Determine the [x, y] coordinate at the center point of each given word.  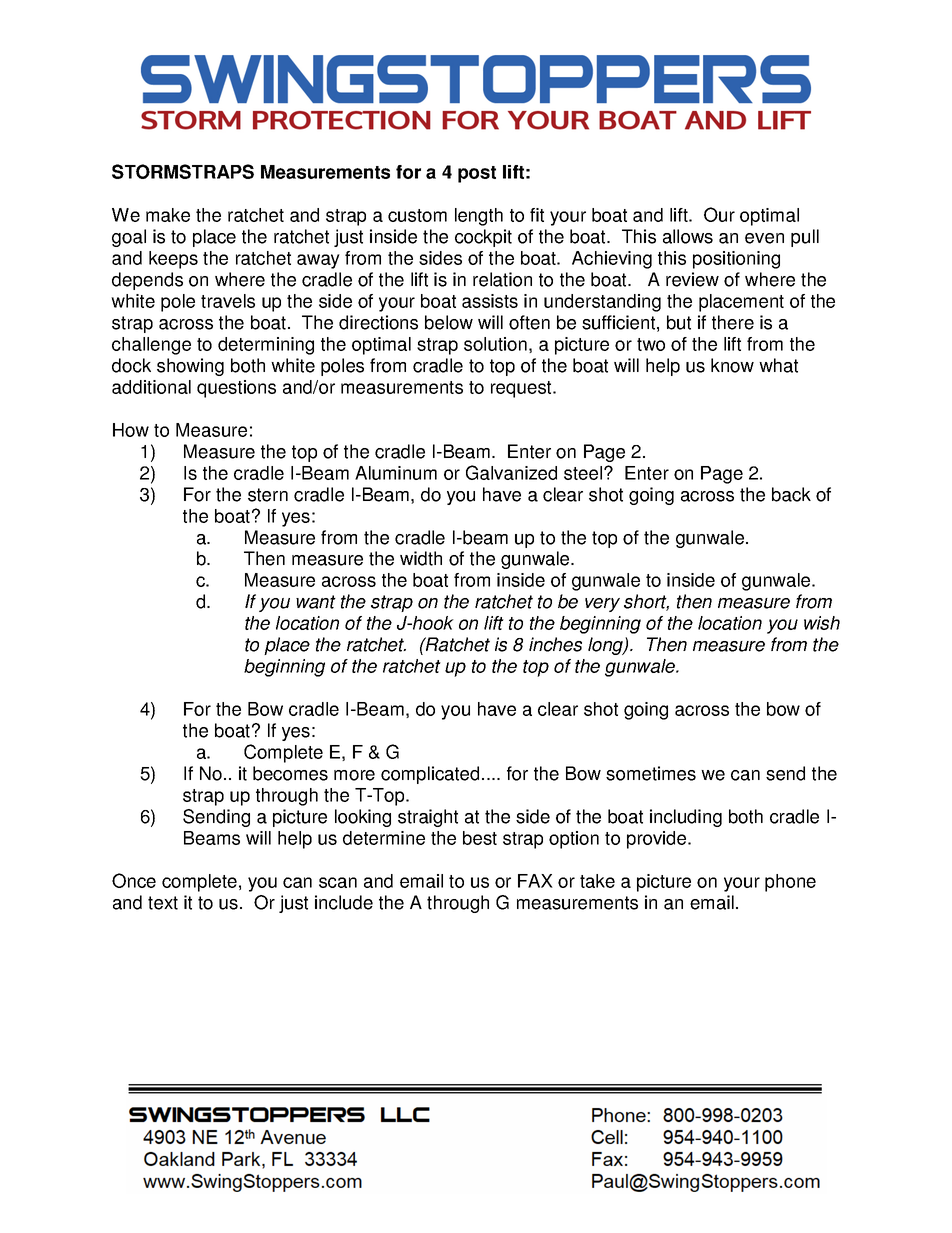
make [168, 215]
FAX [535, 881]
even [764, 238]
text [163, 903]
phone [790, 883]
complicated [430, 775]
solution [495, 344]
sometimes [651, 773]
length [479, 217]
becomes [290, 773]
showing [190, 367]
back [791, 494]
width [421, 558]
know [732, 365]
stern [268, 495]
